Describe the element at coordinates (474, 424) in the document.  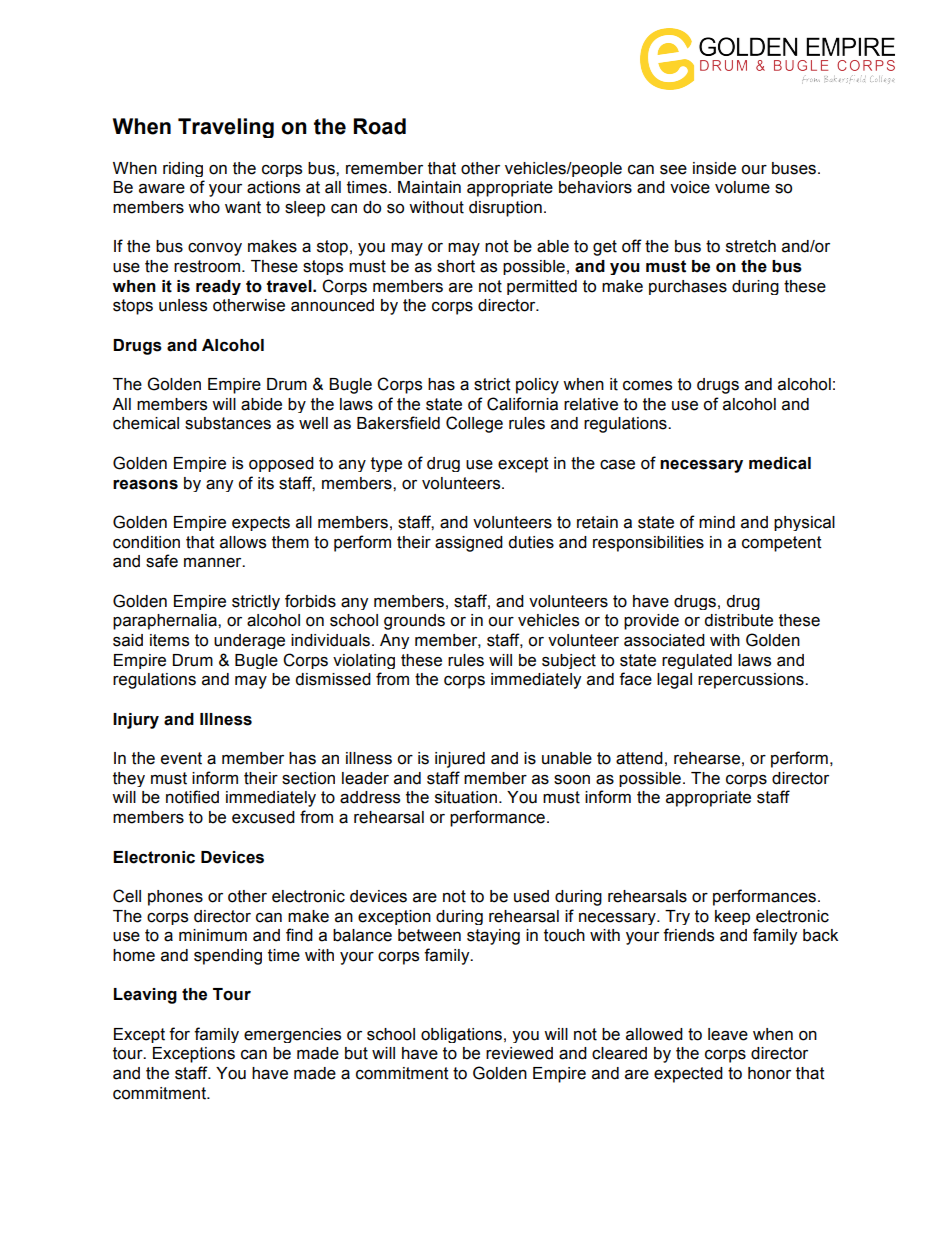
I see `College` at that location.
